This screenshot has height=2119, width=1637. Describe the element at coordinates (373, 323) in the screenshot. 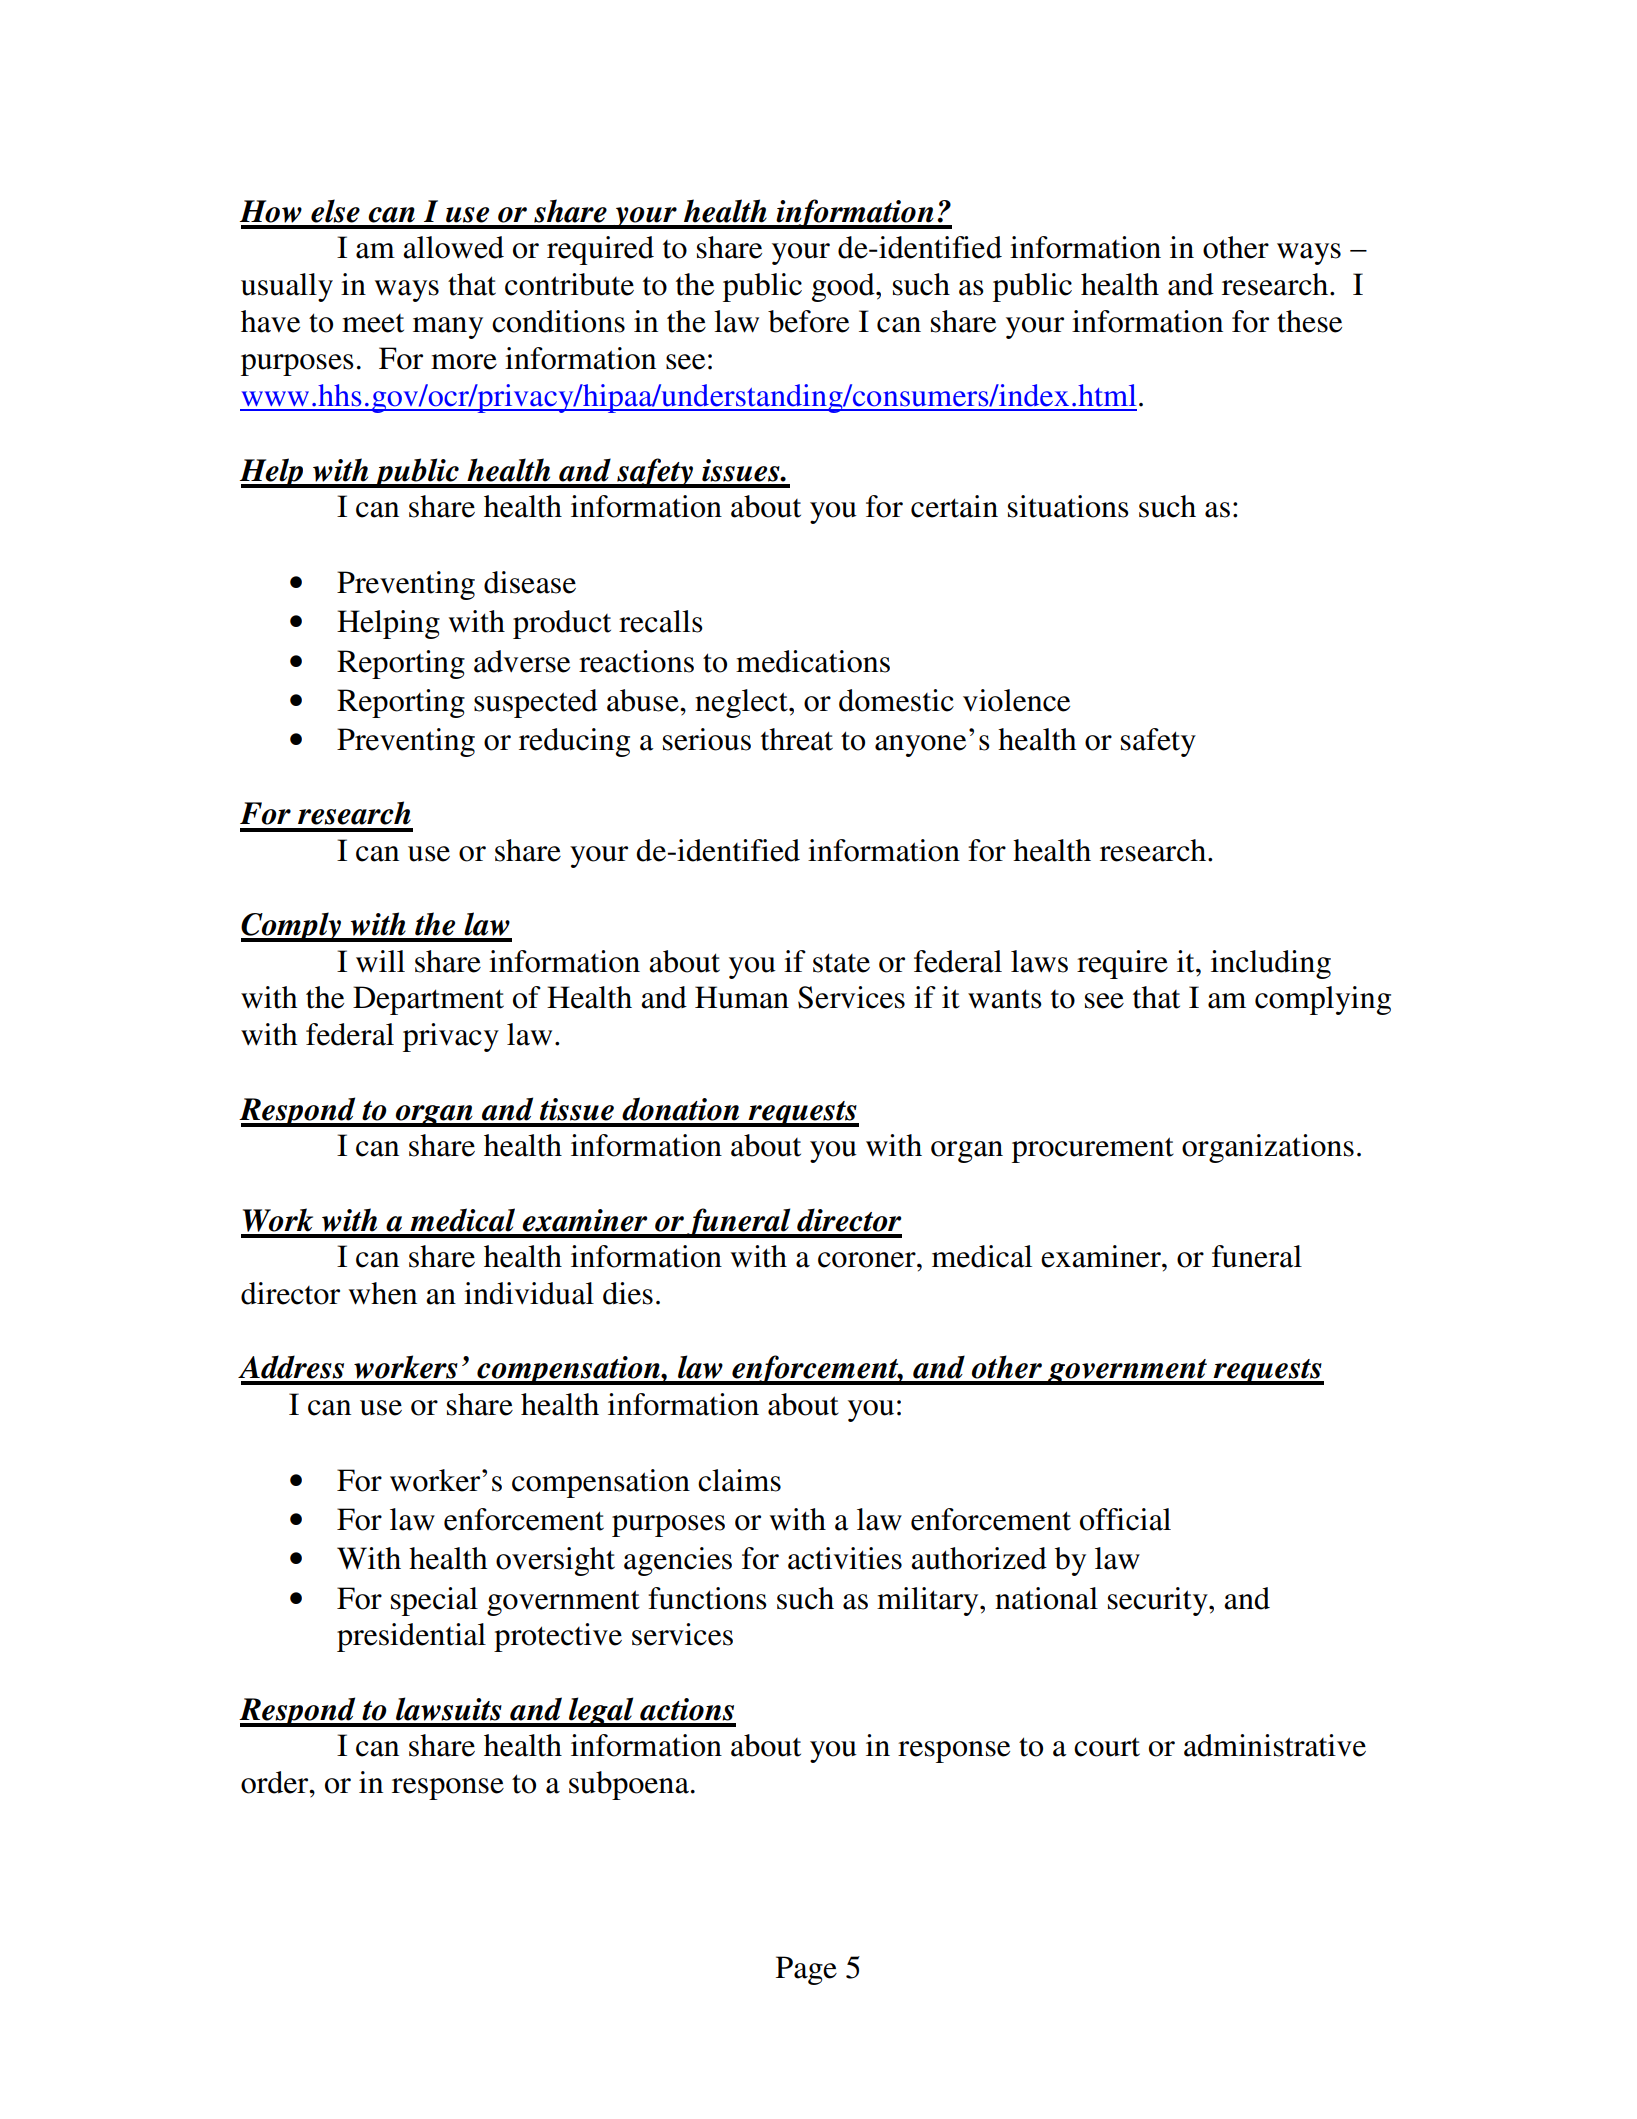

I see `meet` at that location.
